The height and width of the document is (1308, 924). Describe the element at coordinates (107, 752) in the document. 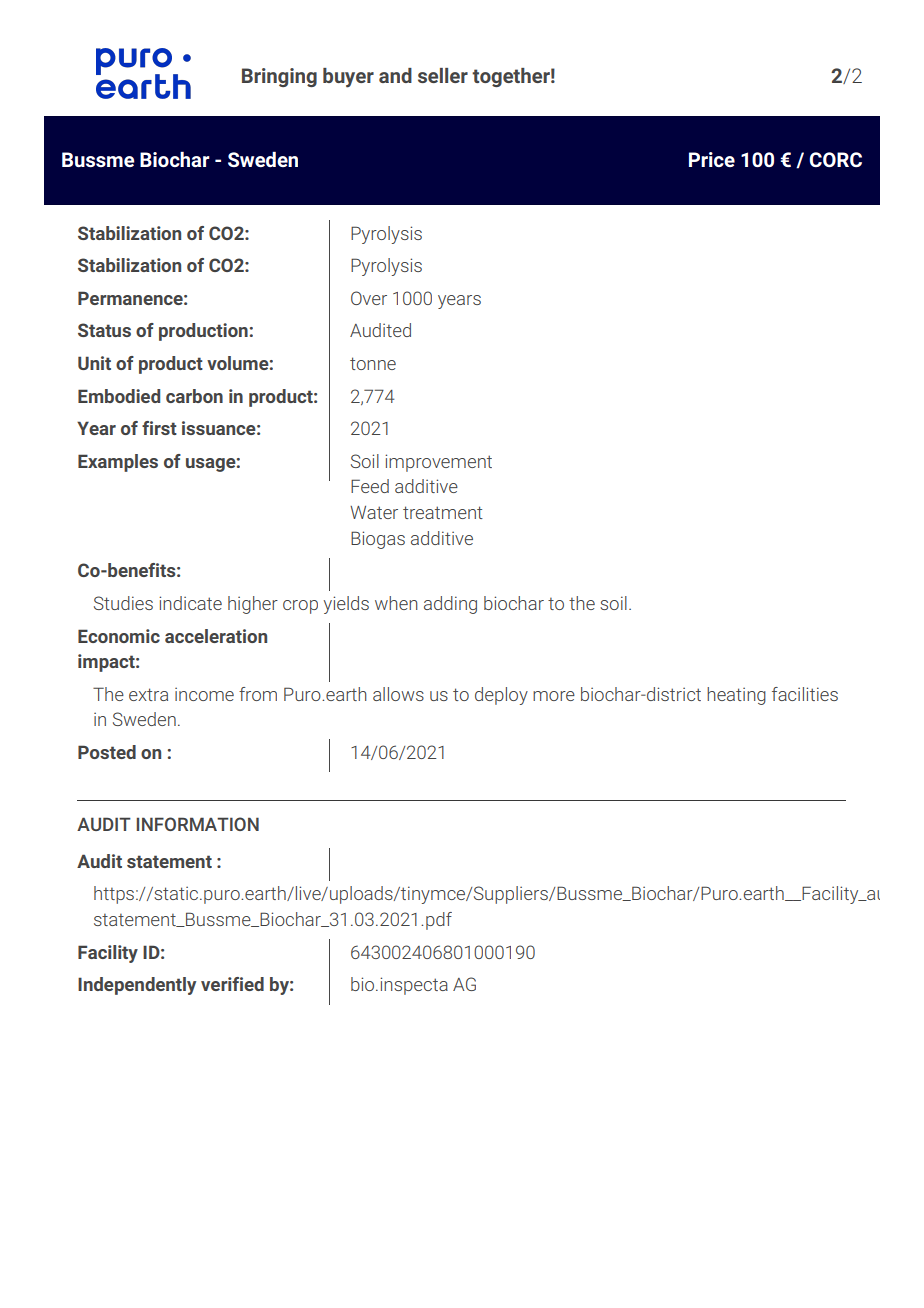

I see `Posted` at that location.
